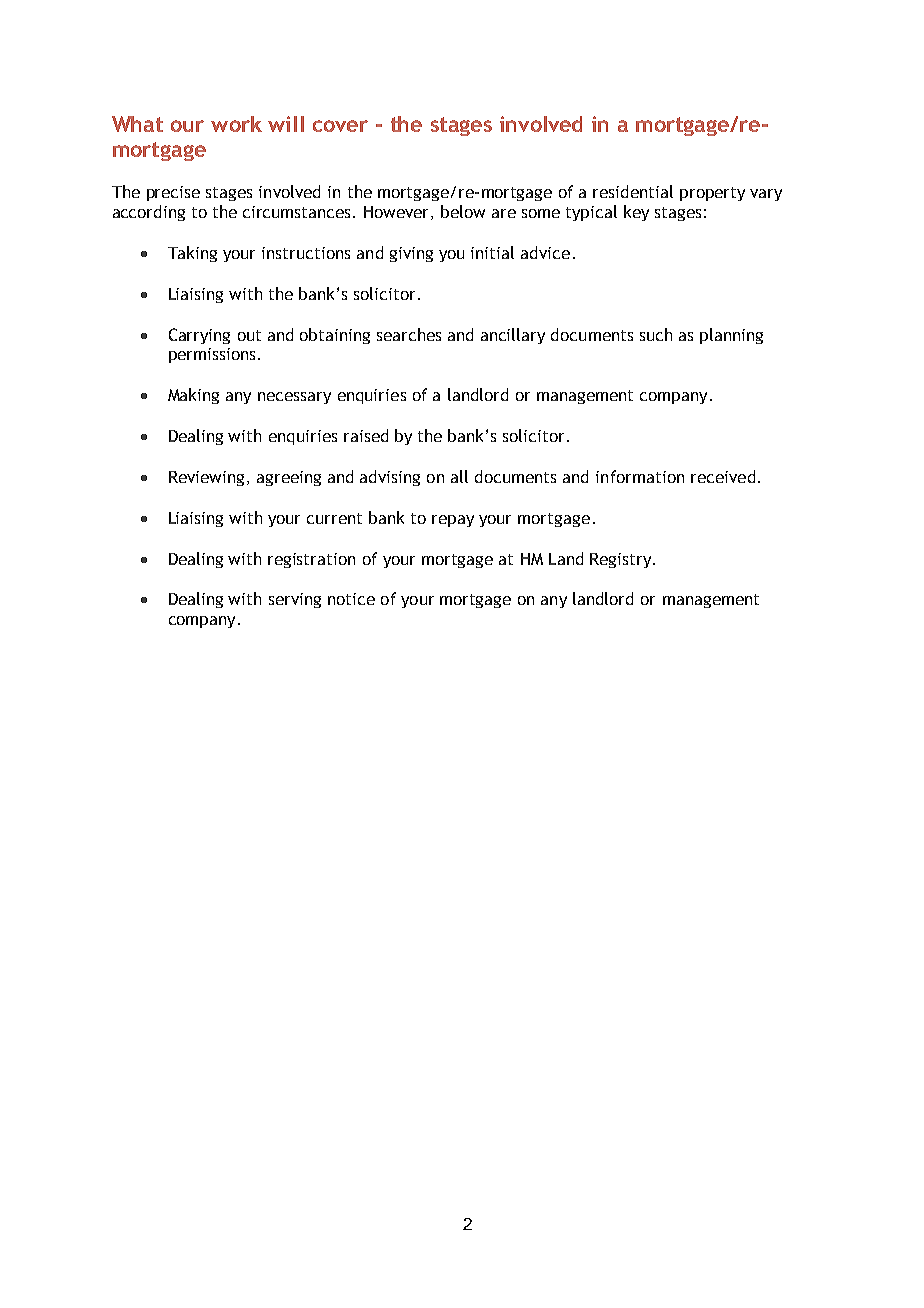 This screenshot has height=1308, width=924. What do you see at coordinates (366, 435) in the screenshot?
I see `raised` at bounding box center [366, 435].
